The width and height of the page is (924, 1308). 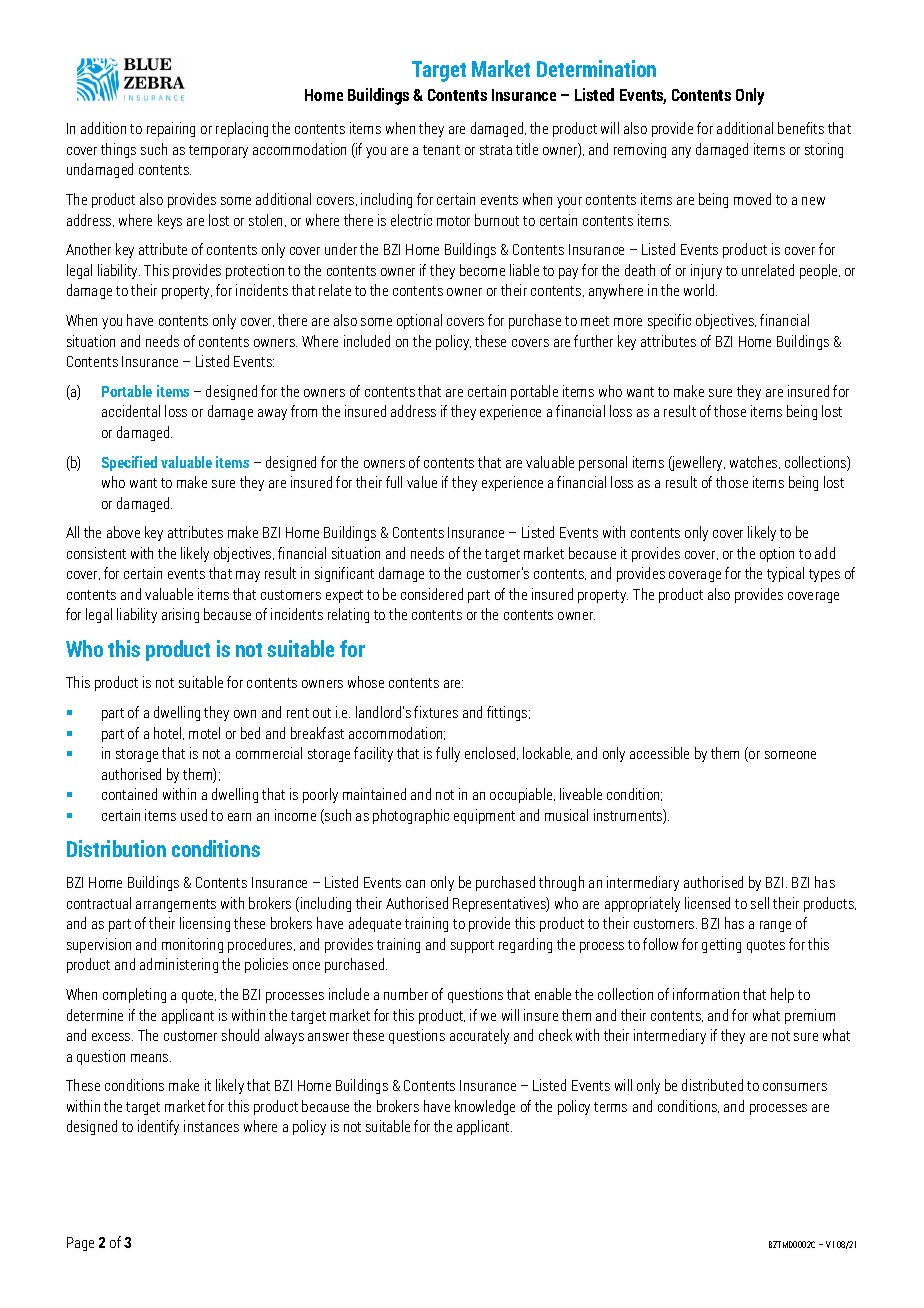 What do you see at coordinates (436, 712) in the page?
I see `fixtures` at bounding box center [436, 712].
